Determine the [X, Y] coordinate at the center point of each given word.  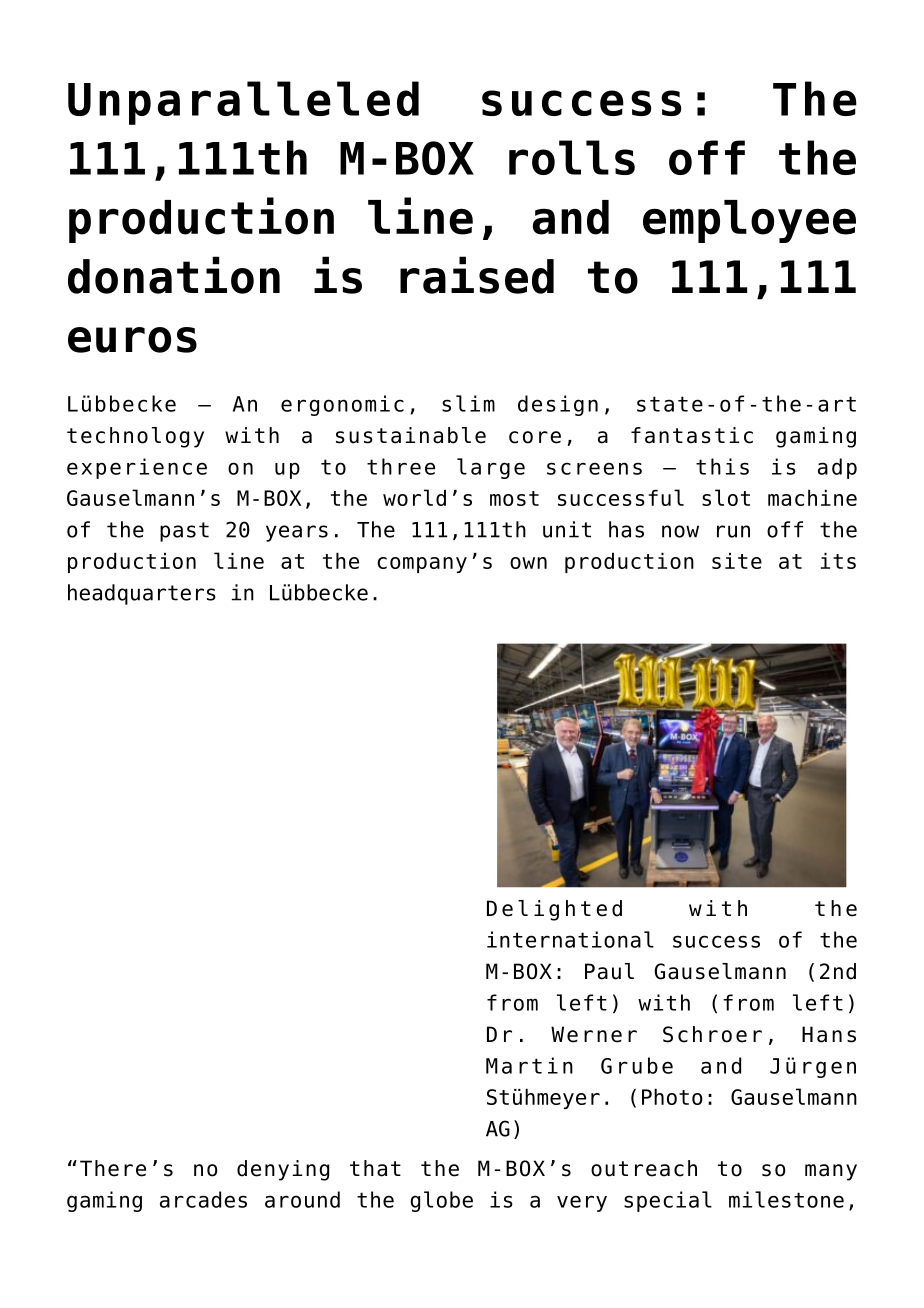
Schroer [712, 1034]
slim [468, 403]
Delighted [554, 910]
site [737, 561]
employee [749, 221]
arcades [203, 1199]
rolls [572, 157]
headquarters [142, 594]
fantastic [692, 435]
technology [135, 437]
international [570, 939]
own [528, 563]
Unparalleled [243, 103]
